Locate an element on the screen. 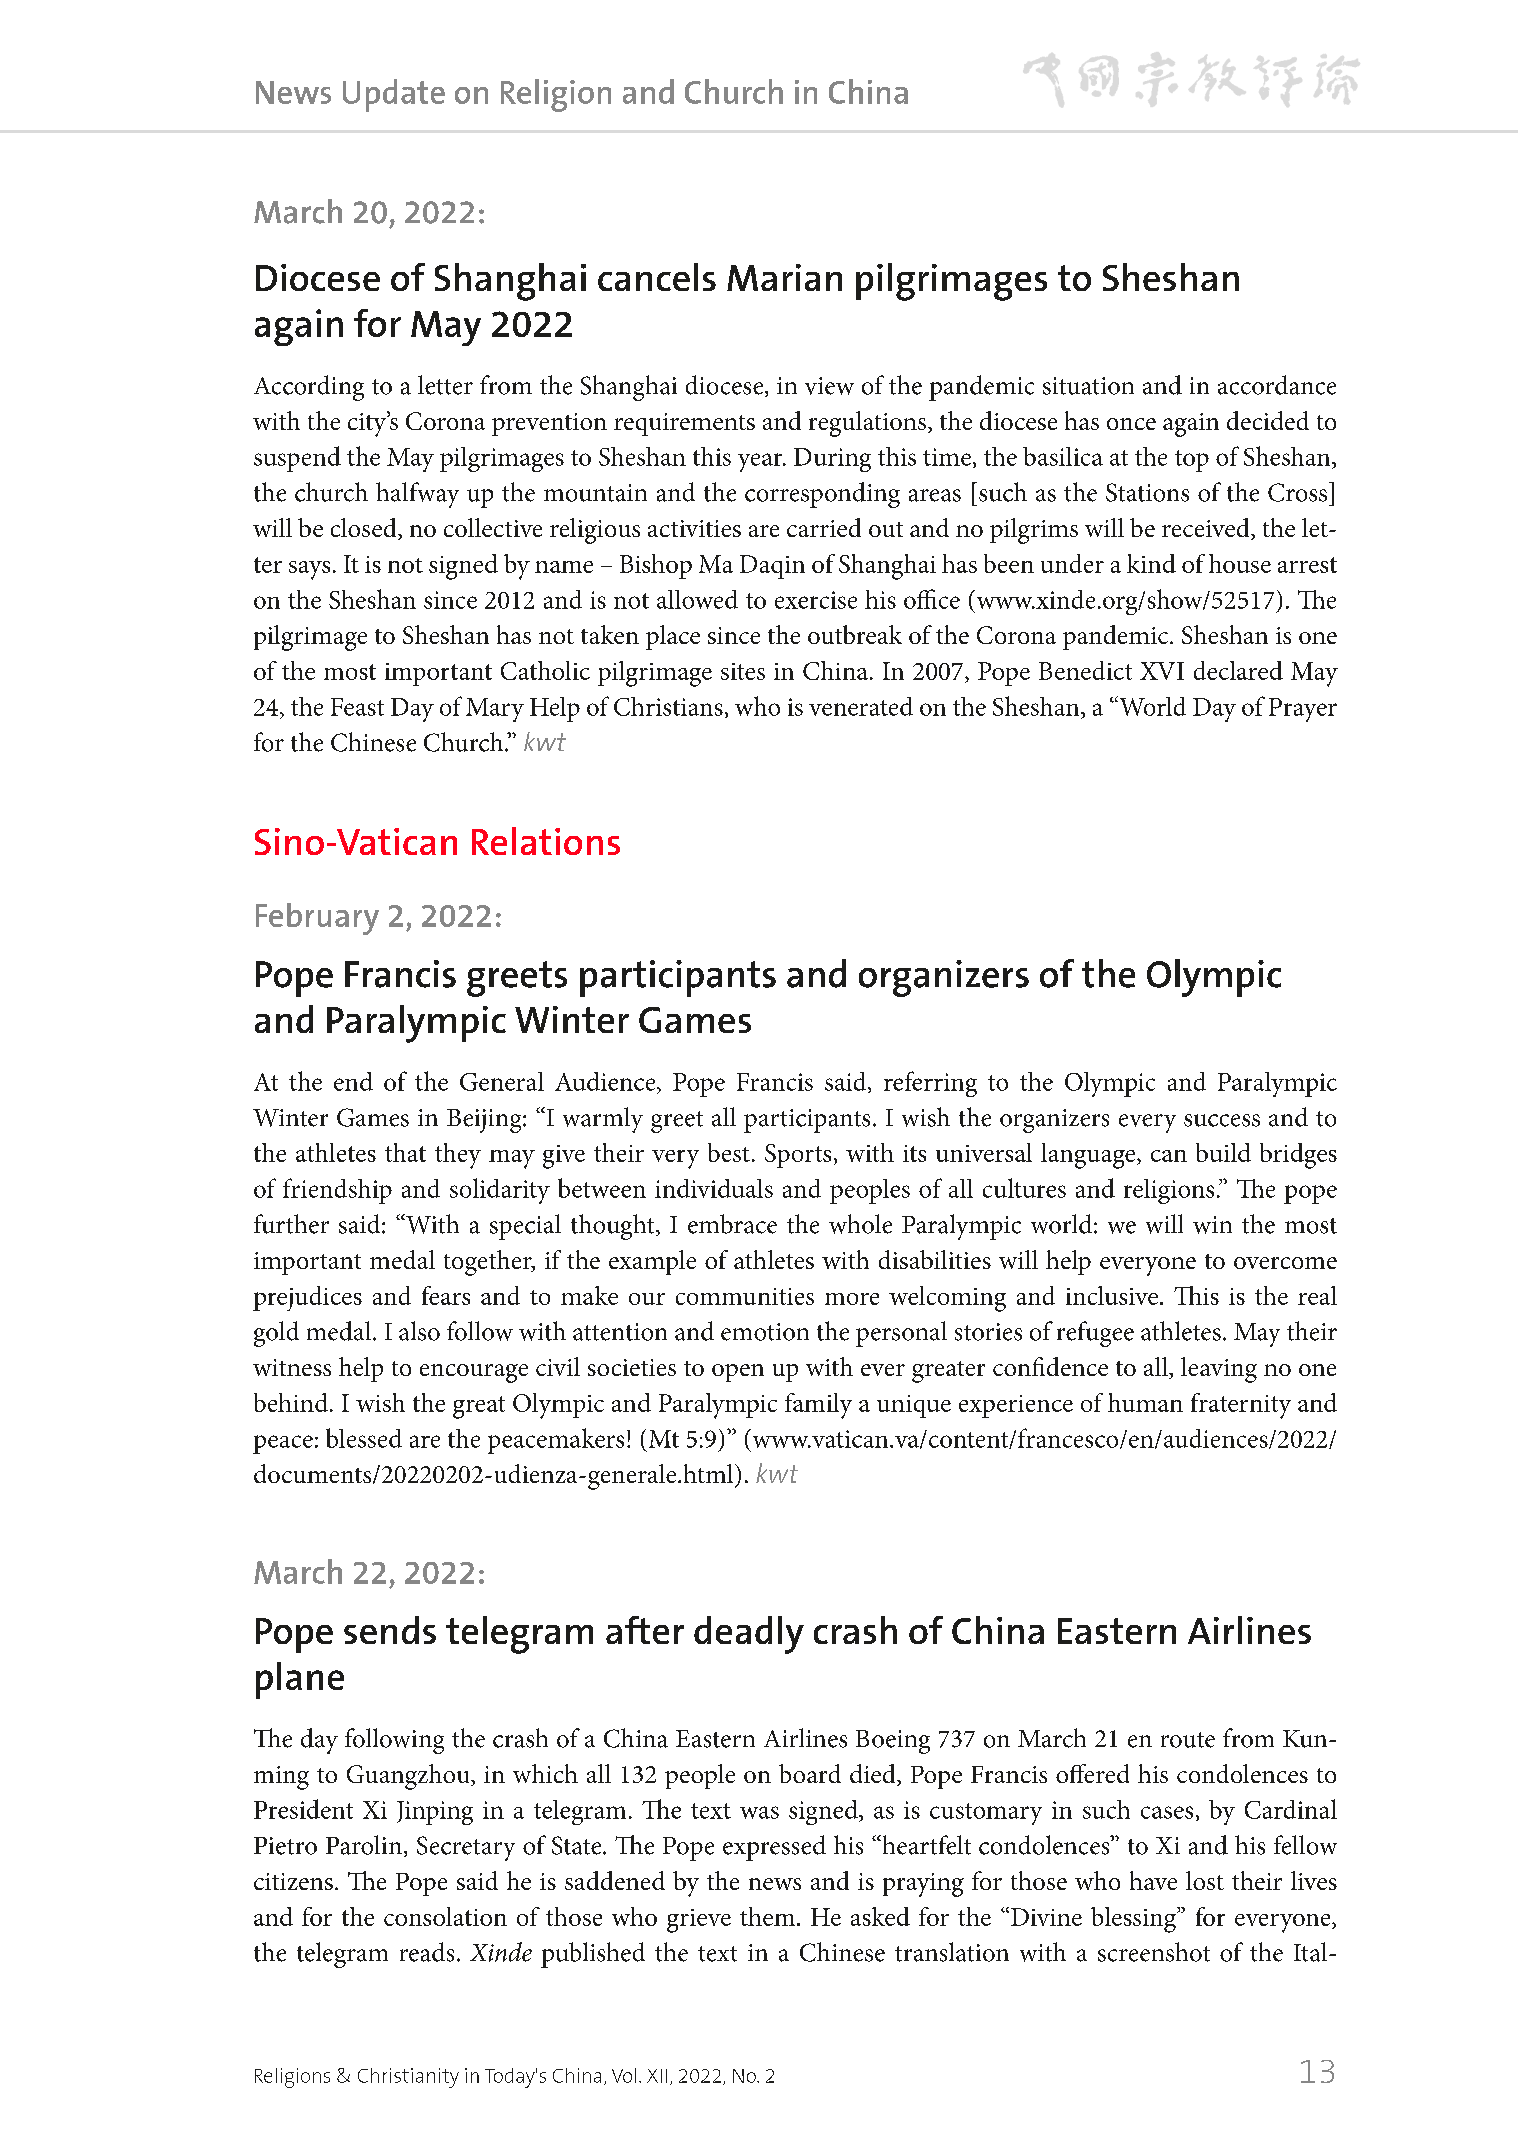  them is located at coordinates (767, 1916).
